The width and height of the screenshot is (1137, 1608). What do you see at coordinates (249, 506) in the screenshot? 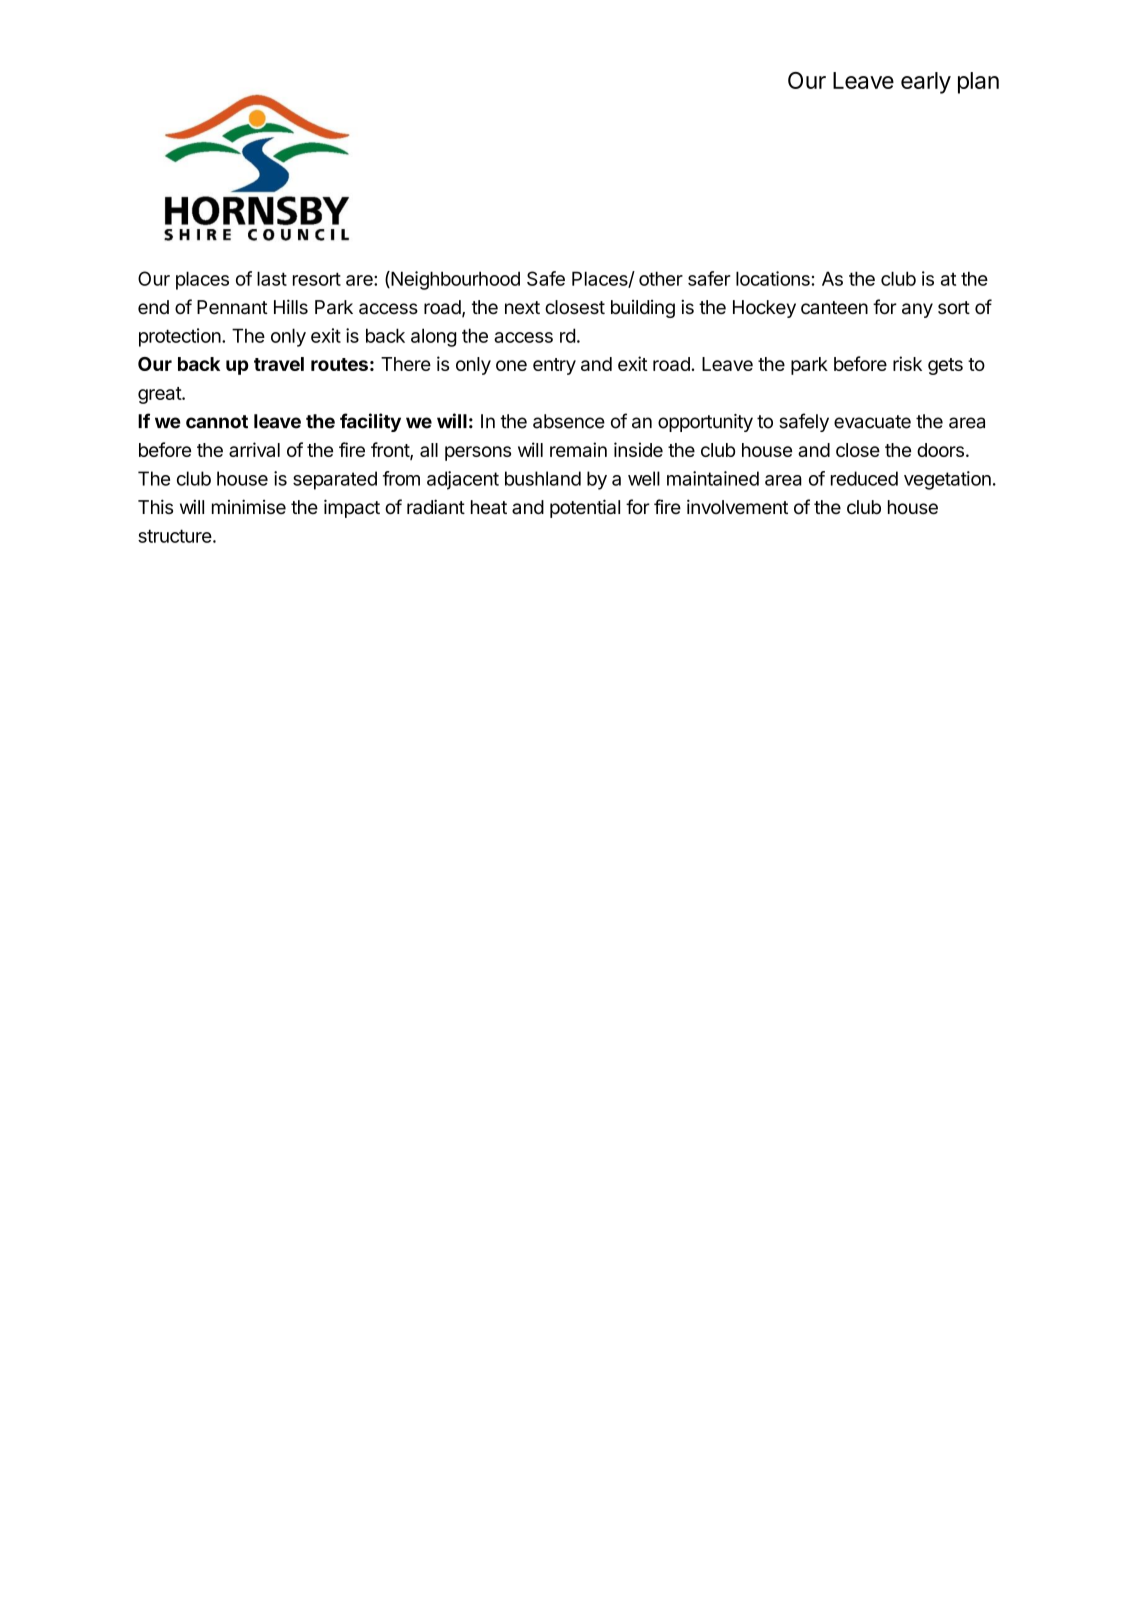
I see `minimise` at bounding box center [249, 506].
